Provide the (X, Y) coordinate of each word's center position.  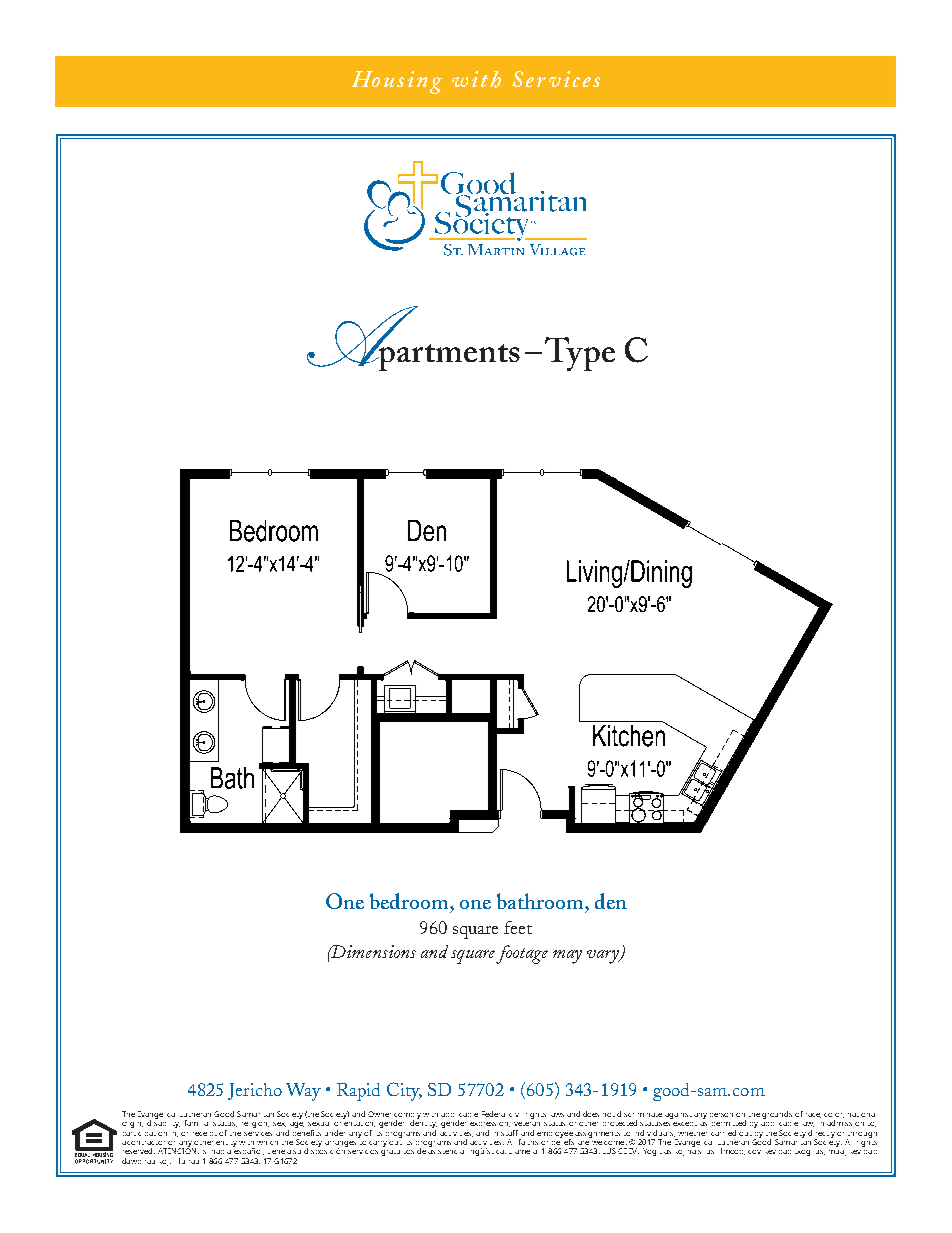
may (567, 957)
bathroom (541, 901)
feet (518, 927)
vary (604, 957)
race (813, 1115)
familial (196, 1123)
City (404, 1091)
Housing (397, 82)
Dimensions (373, 951)
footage (522, 954)
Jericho (255, 1091)
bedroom (410, 901)
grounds (777, 1115)
